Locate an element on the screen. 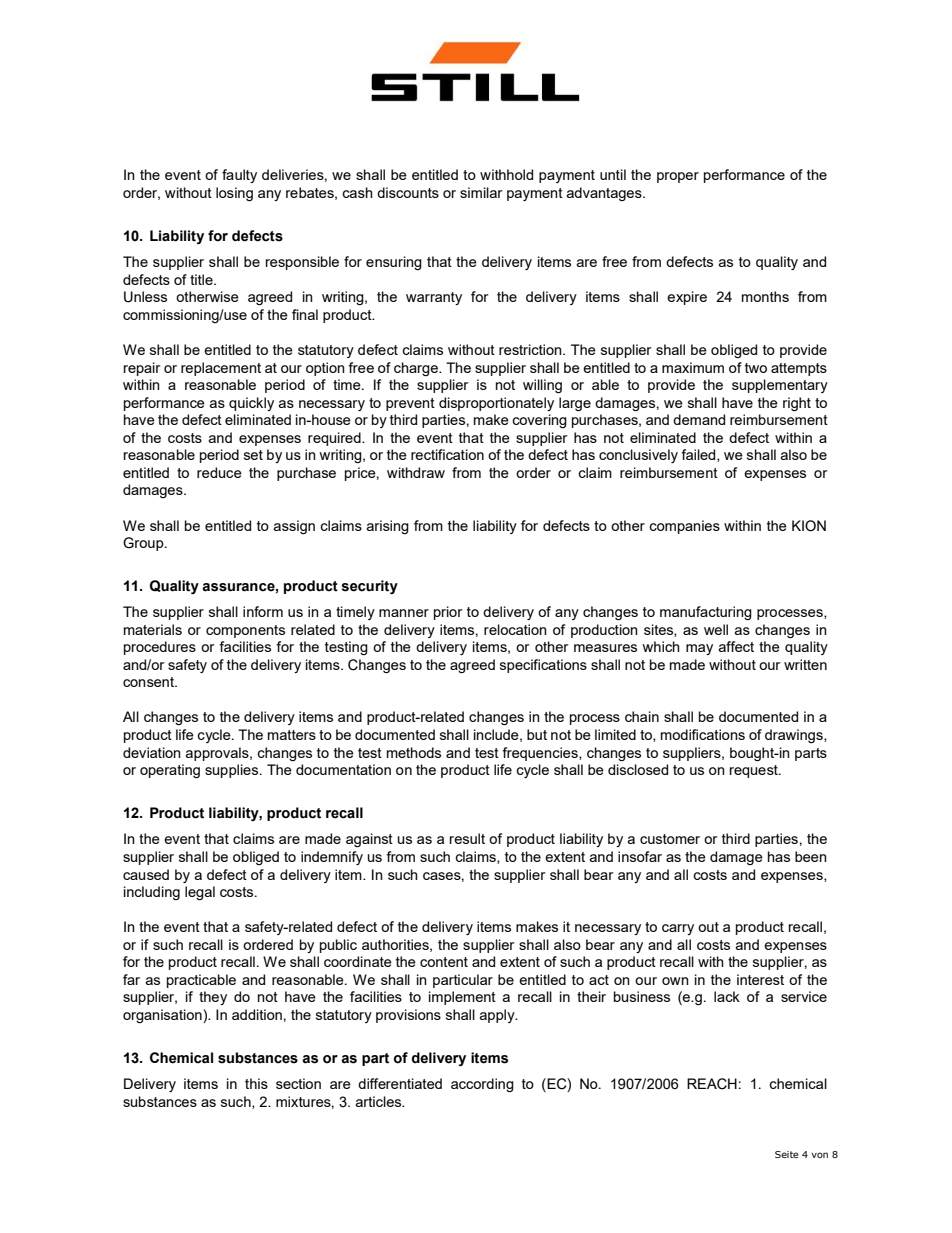  companies is located at coordinates (684, 527).
